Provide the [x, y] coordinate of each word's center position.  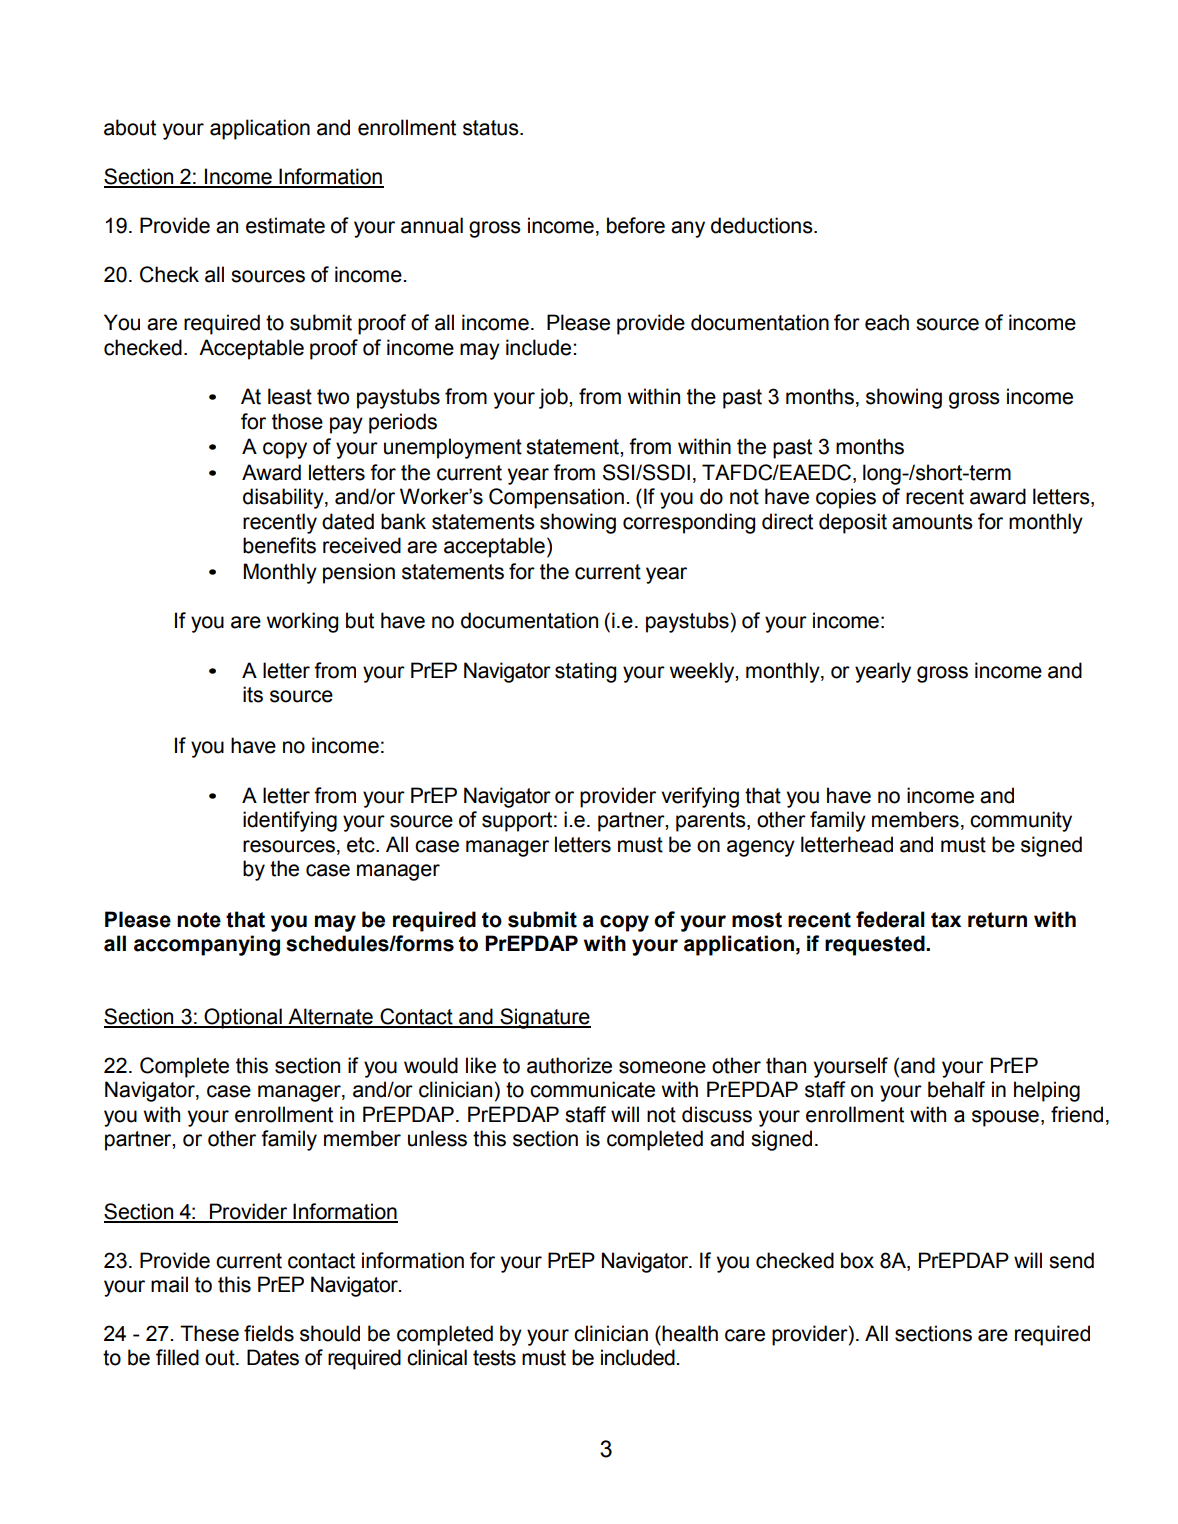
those [297, 421]
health [690, 1333]
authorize [569, 1065]
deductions [763, 225]
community [1021, 821]
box [857, 1260]
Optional [243, 1018]
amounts [932, 522]
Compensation [556, 498]
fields [269, 1333]
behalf [956, 1089]
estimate [285, 225]
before [636, 225]
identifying [290, 821]
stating [585, 672]
